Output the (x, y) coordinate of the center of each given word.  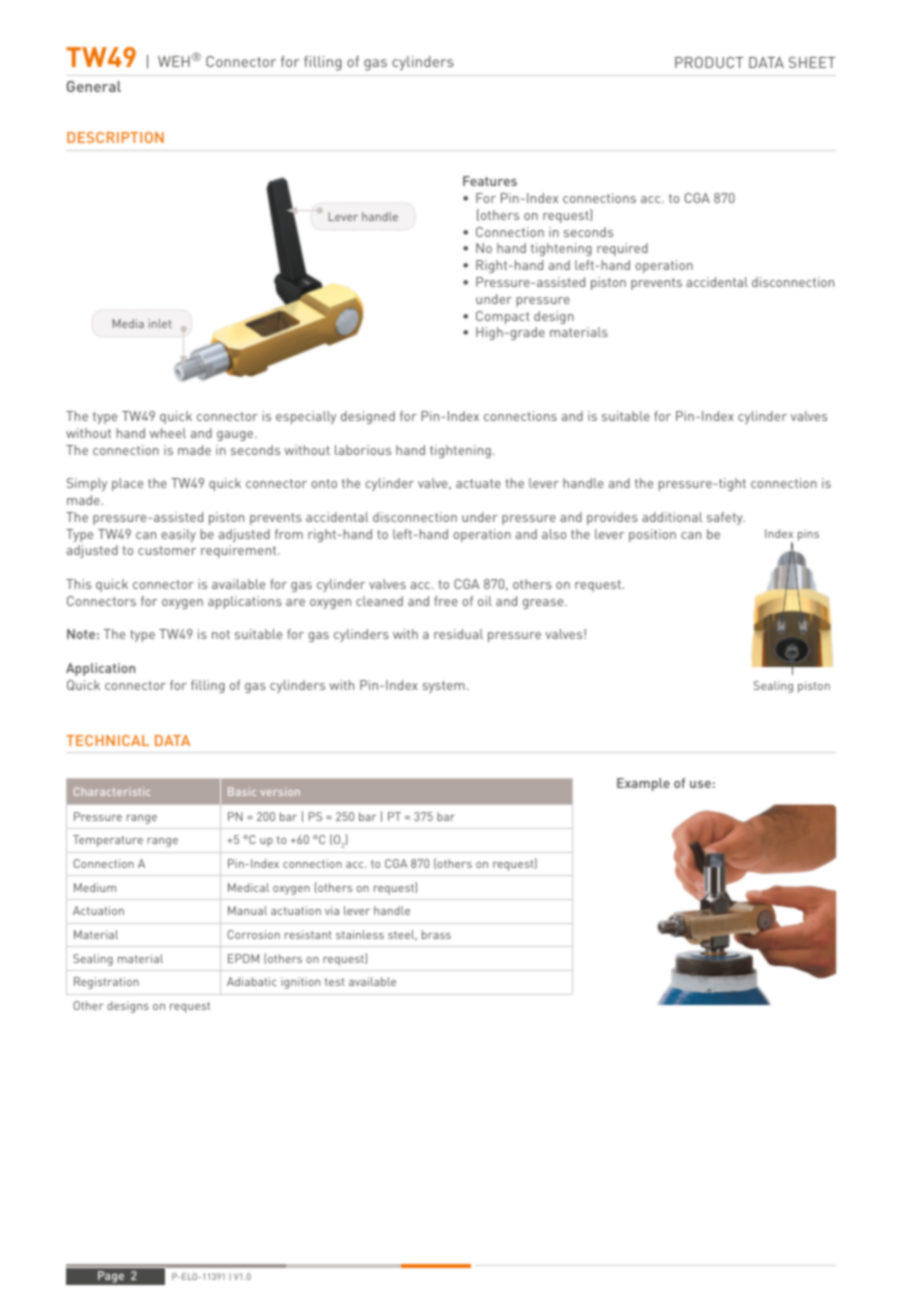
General (94, 86)
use (700, 784)
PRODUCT (709, 62)
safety (726, 518)
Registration (106, 983)
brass (436, 934)
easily (178, 535)
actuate (478, 483)
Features (490, 181)
